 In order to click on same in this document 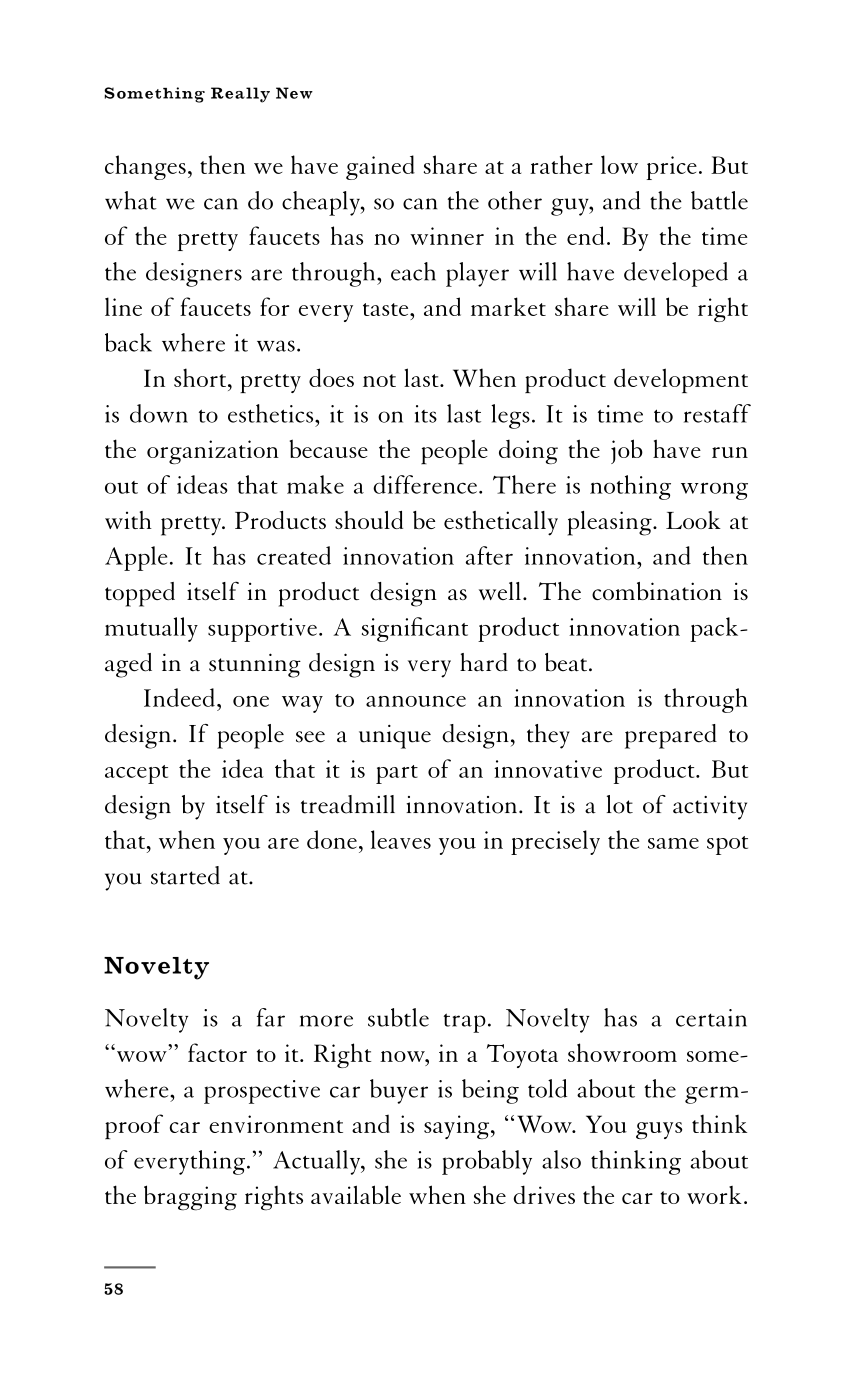, I will do `click(673, 843)`.
